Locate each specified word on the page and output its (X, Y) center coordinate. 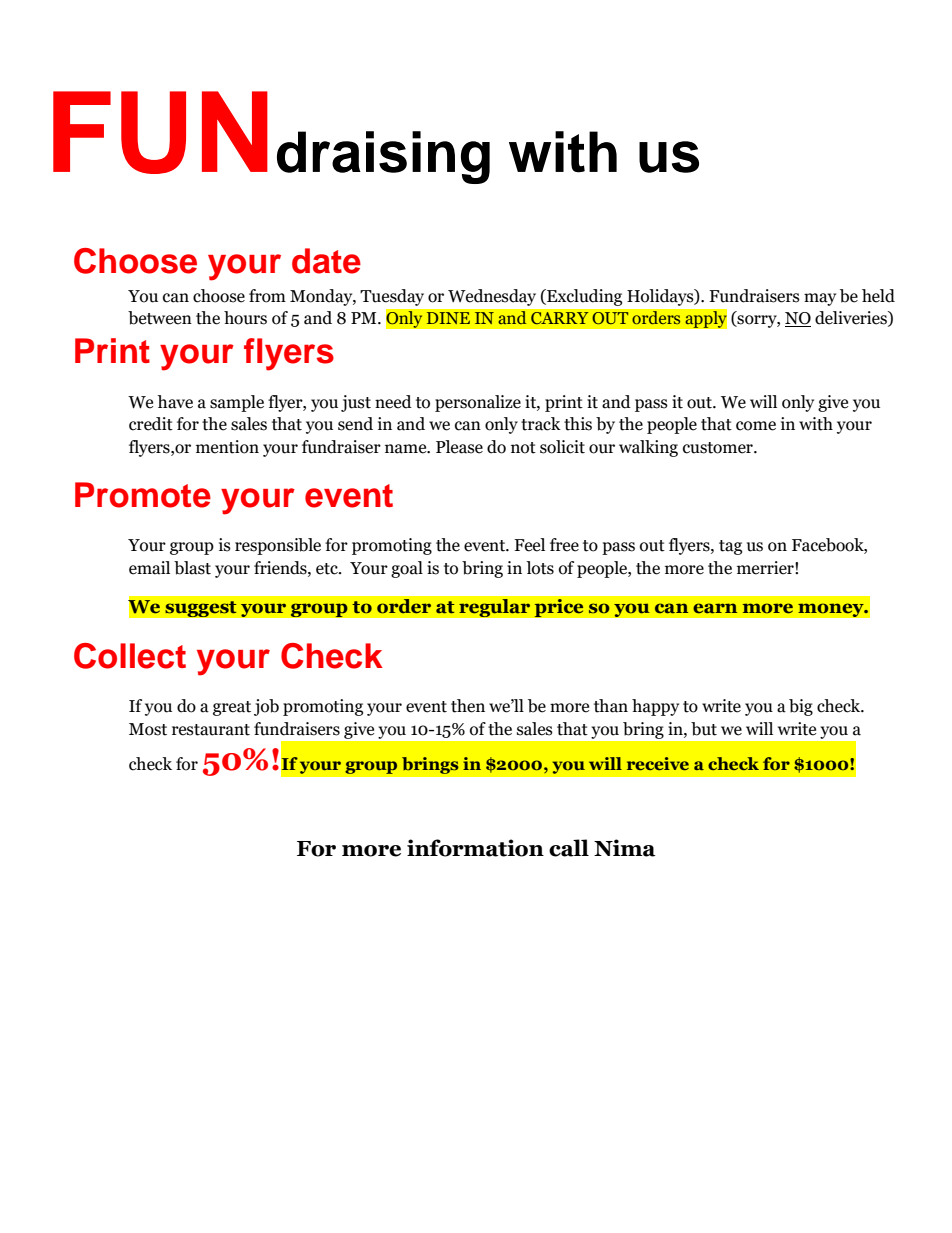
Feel (529, 545)
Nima (625, 848)
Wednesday (492, 297)
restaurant (211, 730)
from (267, 296)
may (820, 299)
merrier (766, 568)
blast (192, 568)
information (475, 848)
